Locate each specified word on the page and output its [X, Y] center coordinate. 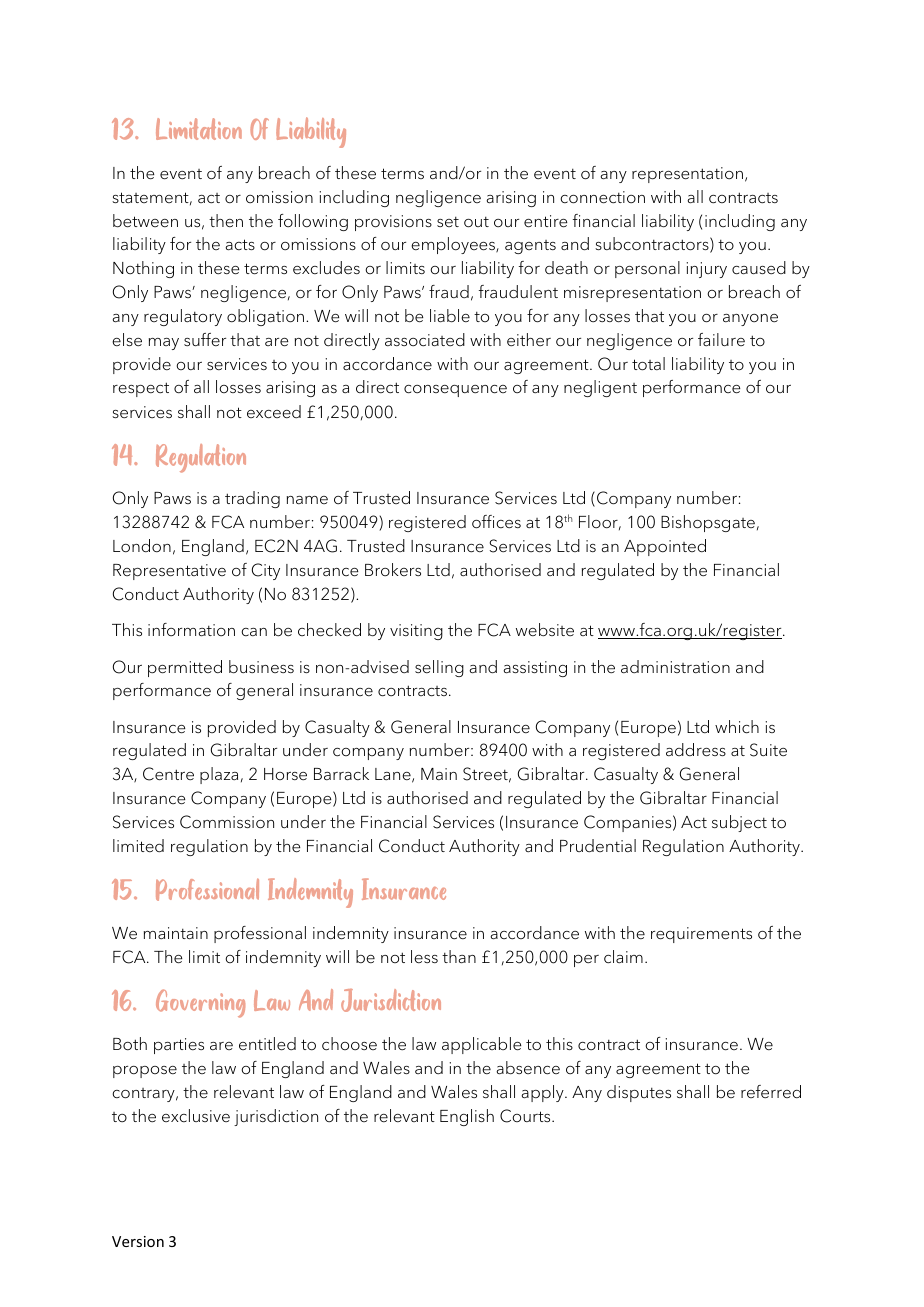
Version [138, 1241]
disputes [639, 1093]
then [226, 220]
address [696, 750]
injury [707, 270]
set [448, 221]
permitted [185, 668]
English [467, 1117]
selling [439, 668]
